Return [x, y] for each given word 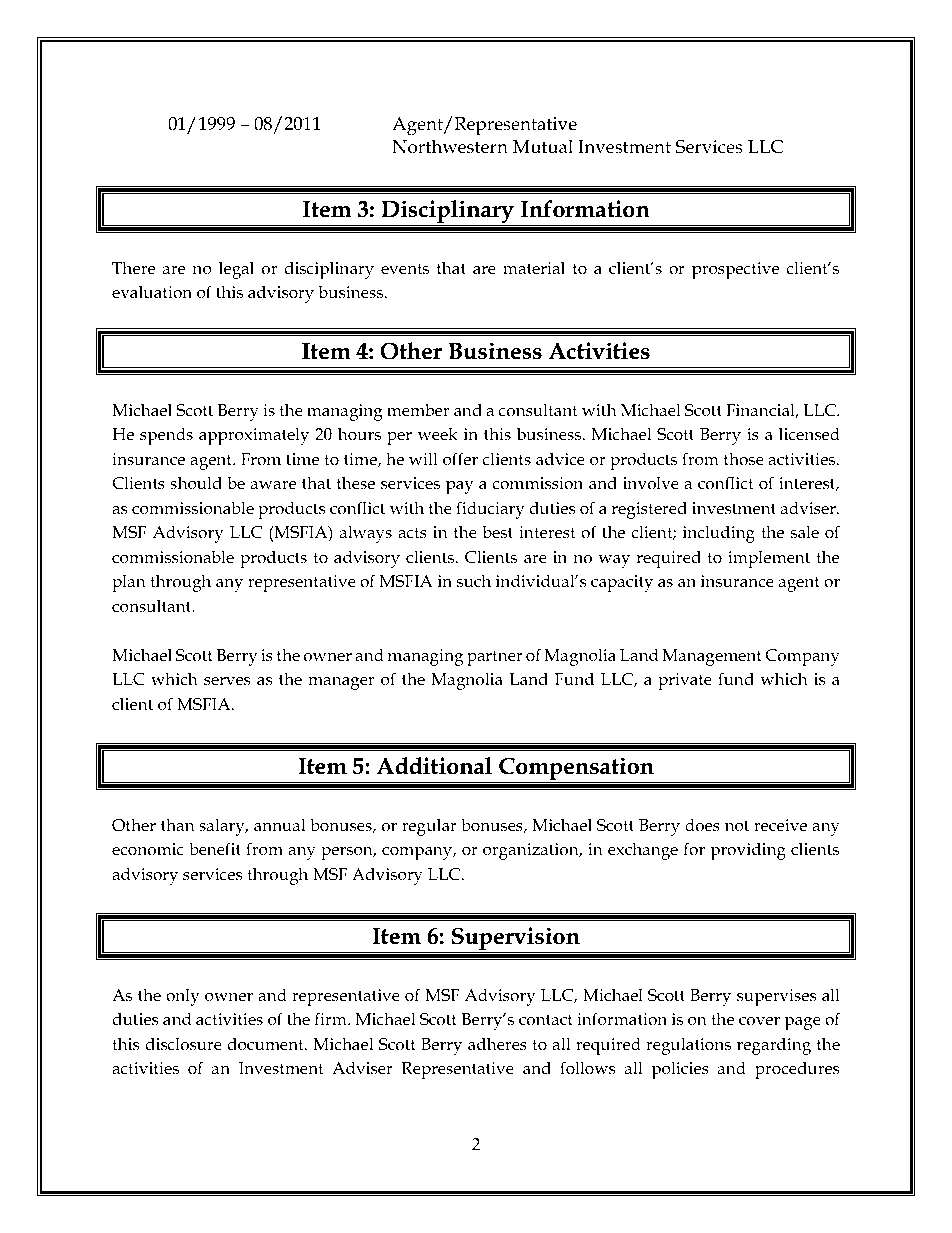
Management [712, 657]
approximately [254, 436]
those [744, 459]
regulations [688, 1046]
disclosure [183, 1044]
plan [129, 583]
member [418, 410]
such [474, 581]
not [737, 825]
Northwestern [450, 146]
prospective [735, 270]
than [177, 824]
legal [236, 270]
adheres [497, 1043]
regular [429, 827]
